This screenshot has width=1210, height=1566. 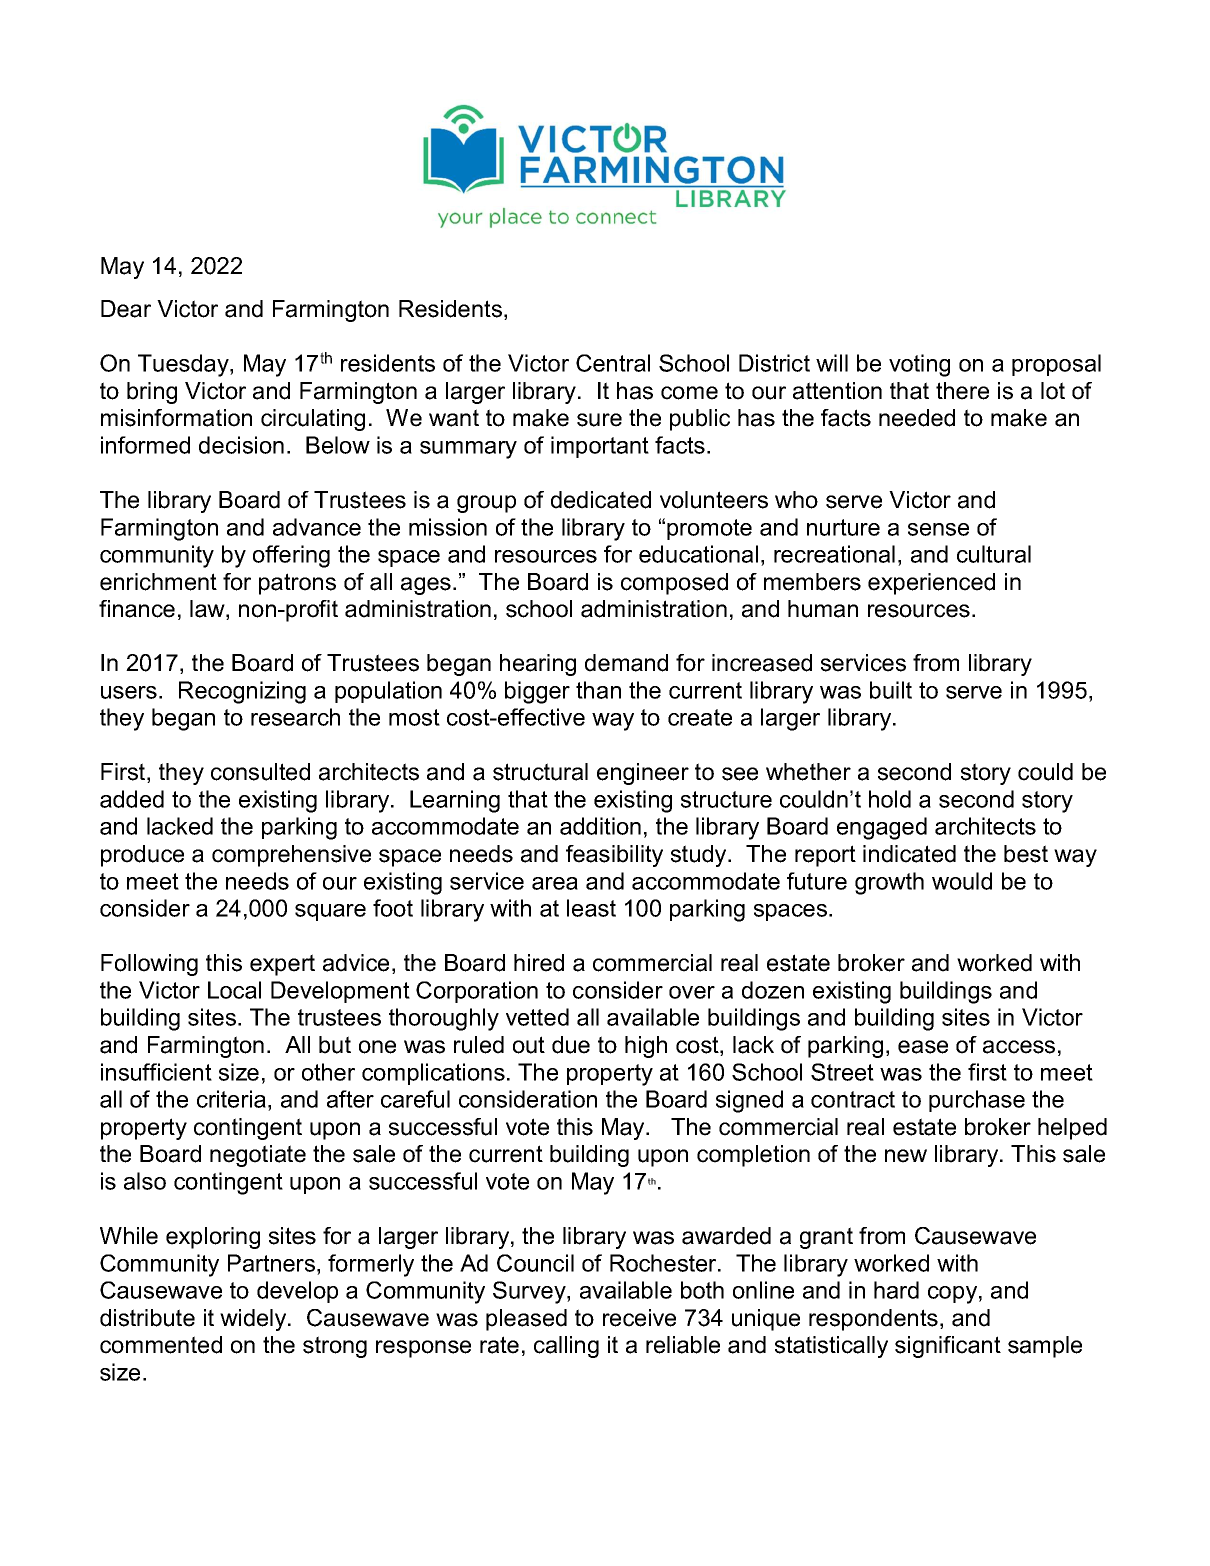 What do you see at coordinates (600, 826) in the screenshot?
I see `addition` at bounding box center [600, 826].
